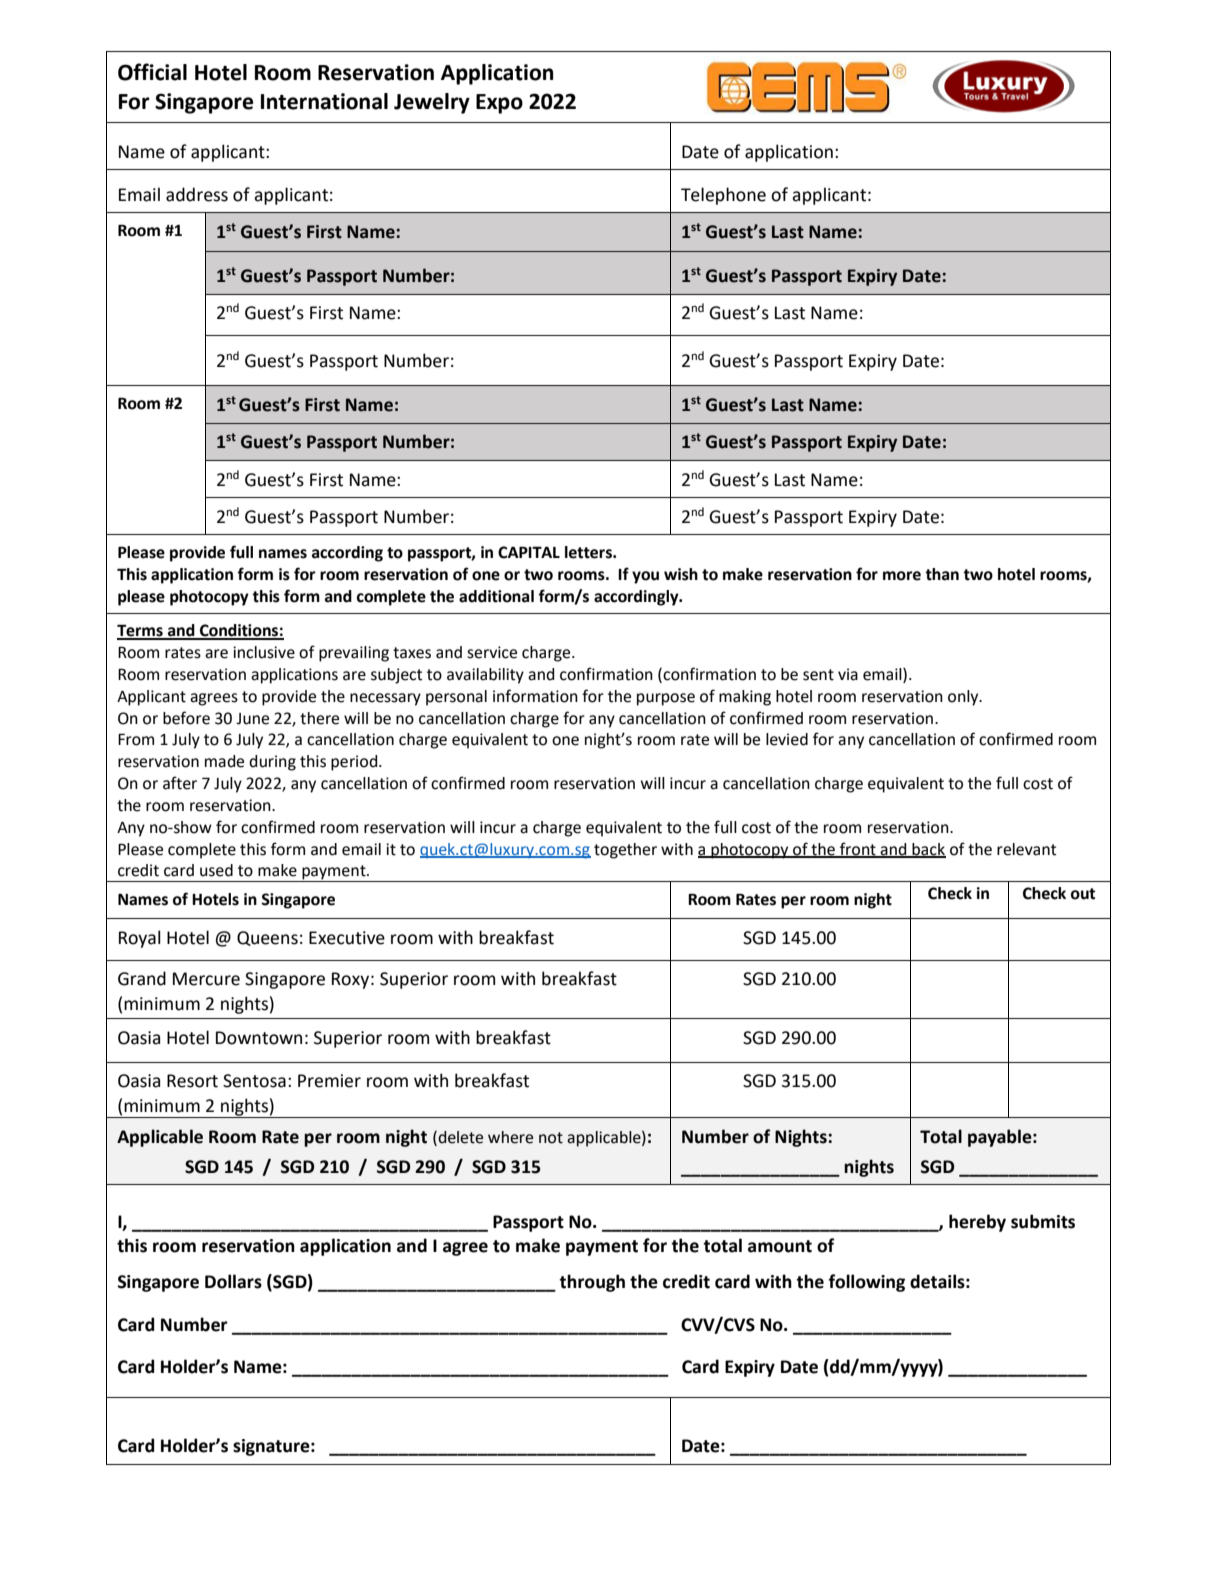  I want to click on address, so click(197, 194).
